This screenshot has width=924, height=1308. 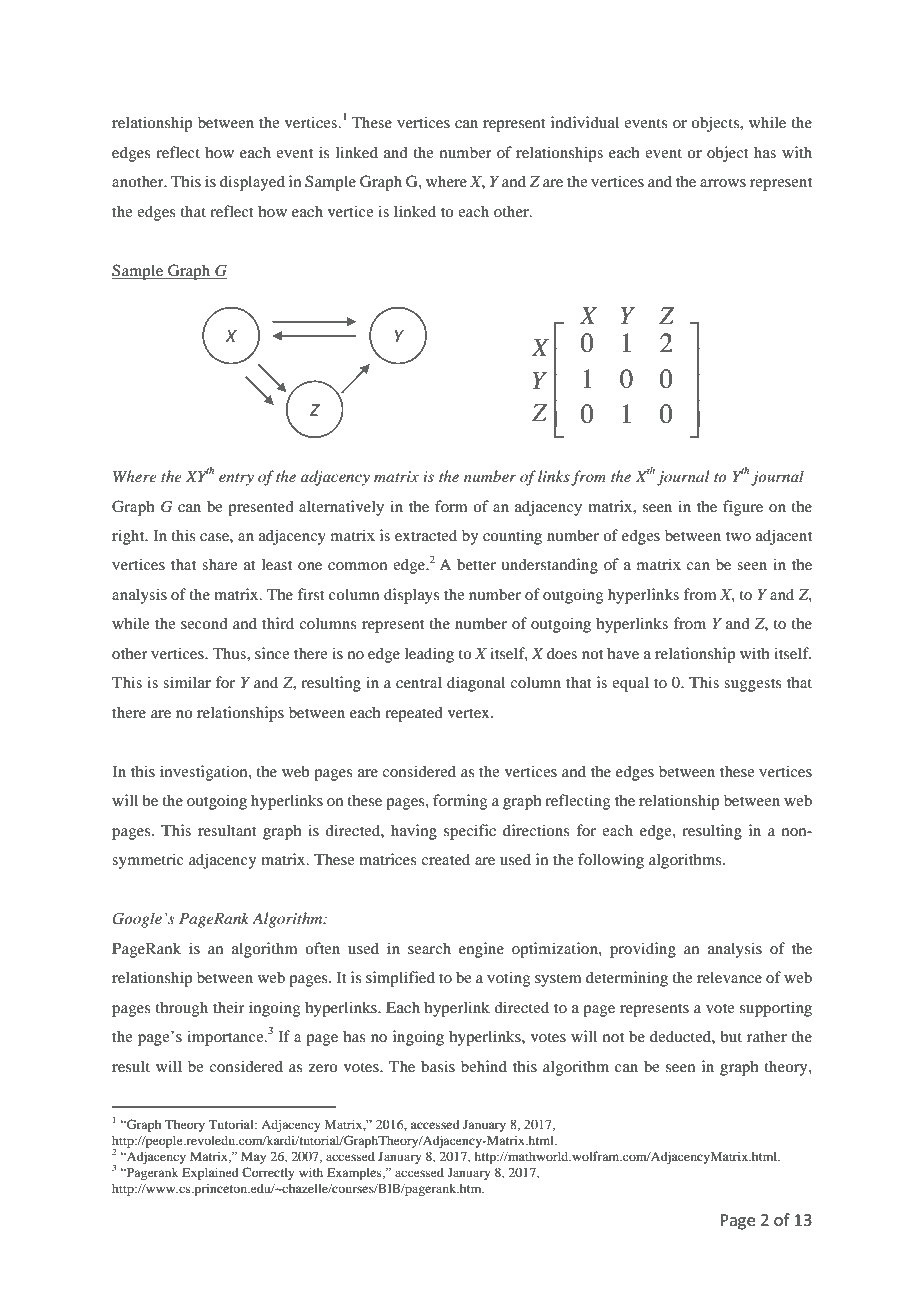 What do you see at coordinates (438, 1066) in the screenshot?
I see `basis` at bounding box center [438, 1066].
